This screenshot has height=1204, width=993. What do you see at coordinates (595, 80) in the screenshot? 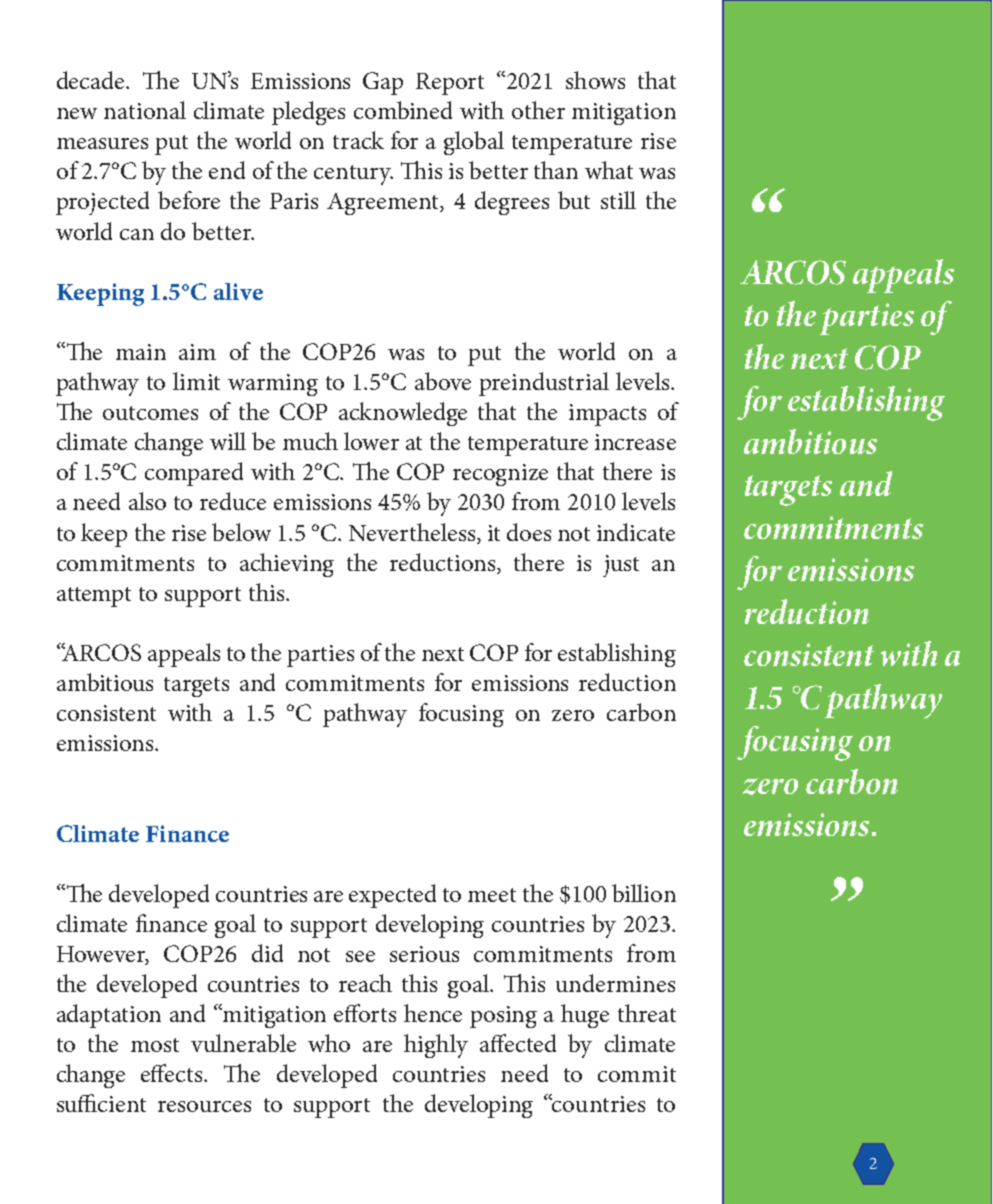
I see `shows` at bounding box center [595, 80].
